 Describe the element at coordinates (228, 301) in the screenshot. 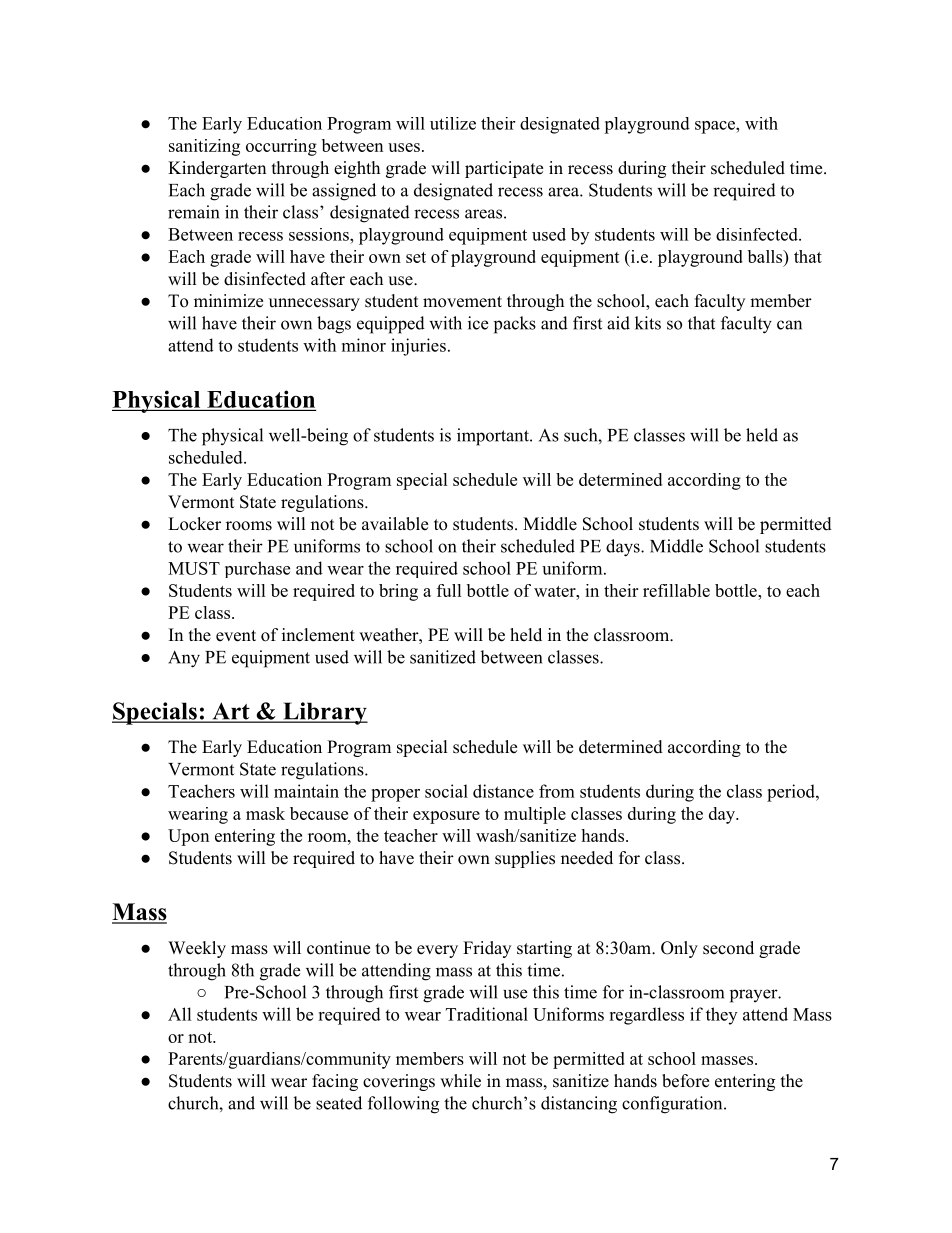

I see `minimize` at that location.
